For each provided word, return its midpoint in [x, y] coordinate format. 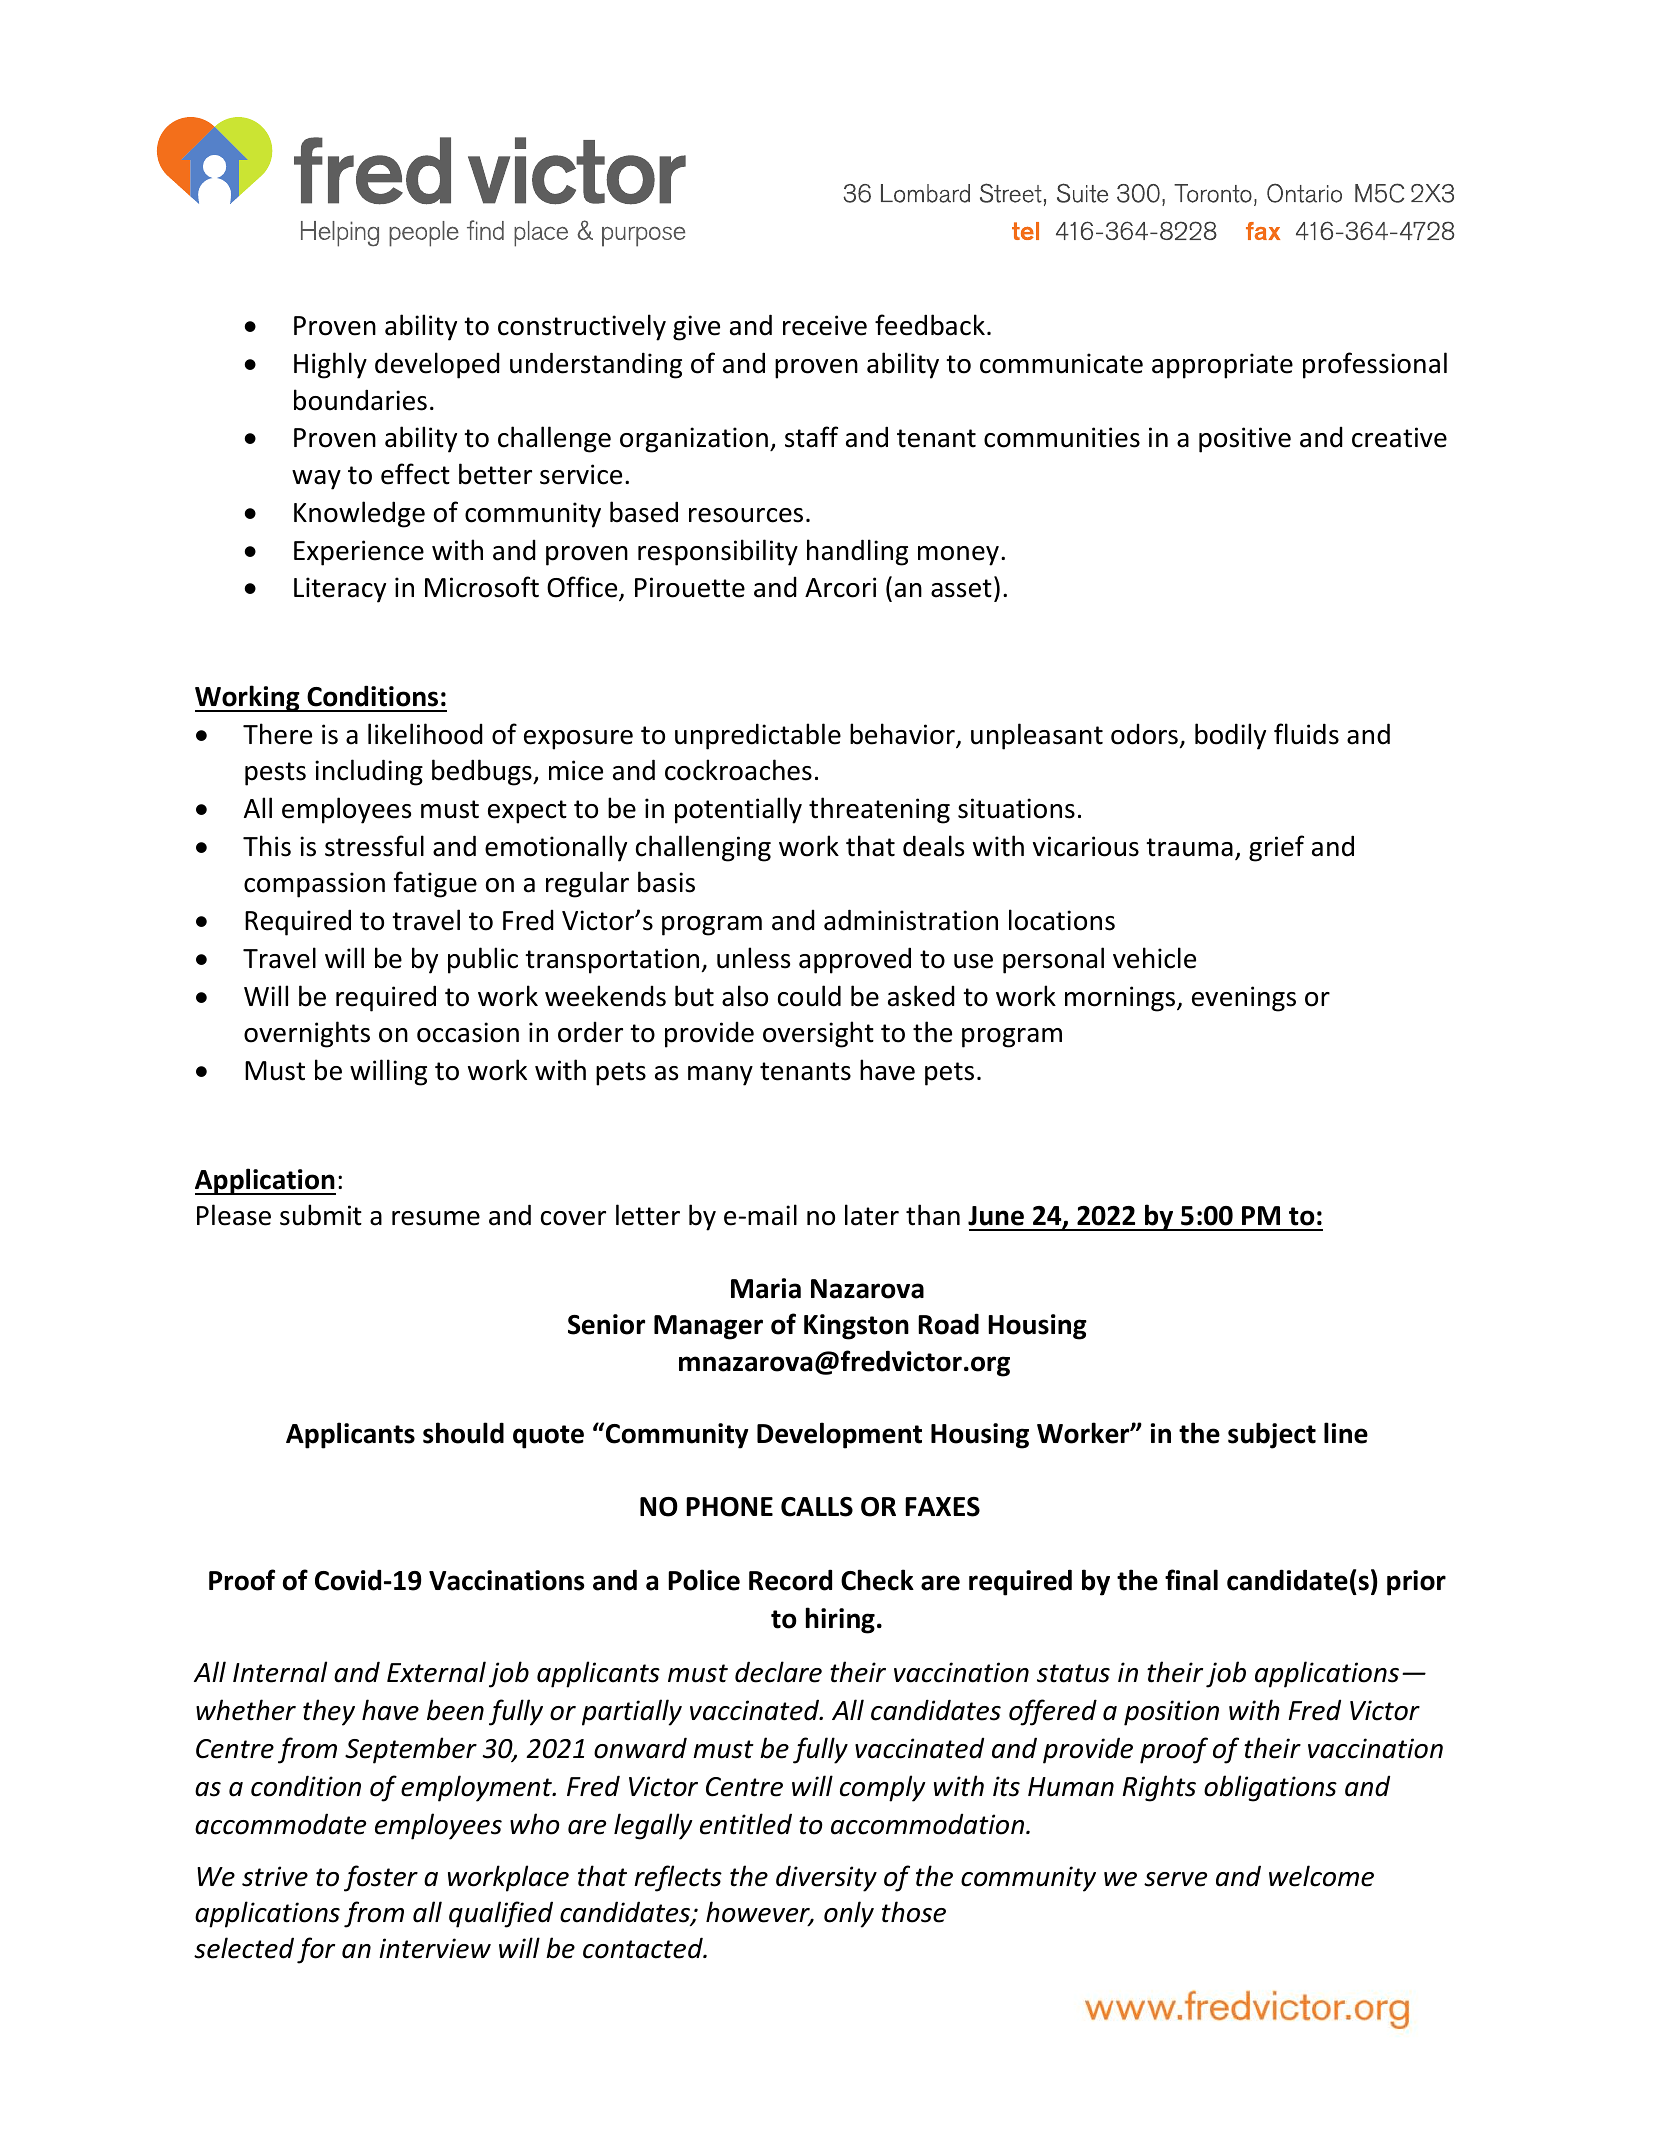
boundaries [360, 400]
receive [825, 325]
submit [321, 1215]
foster [381, 1878]
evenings [1244, 999]
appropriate [1222, 366]
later [872, 1215]
